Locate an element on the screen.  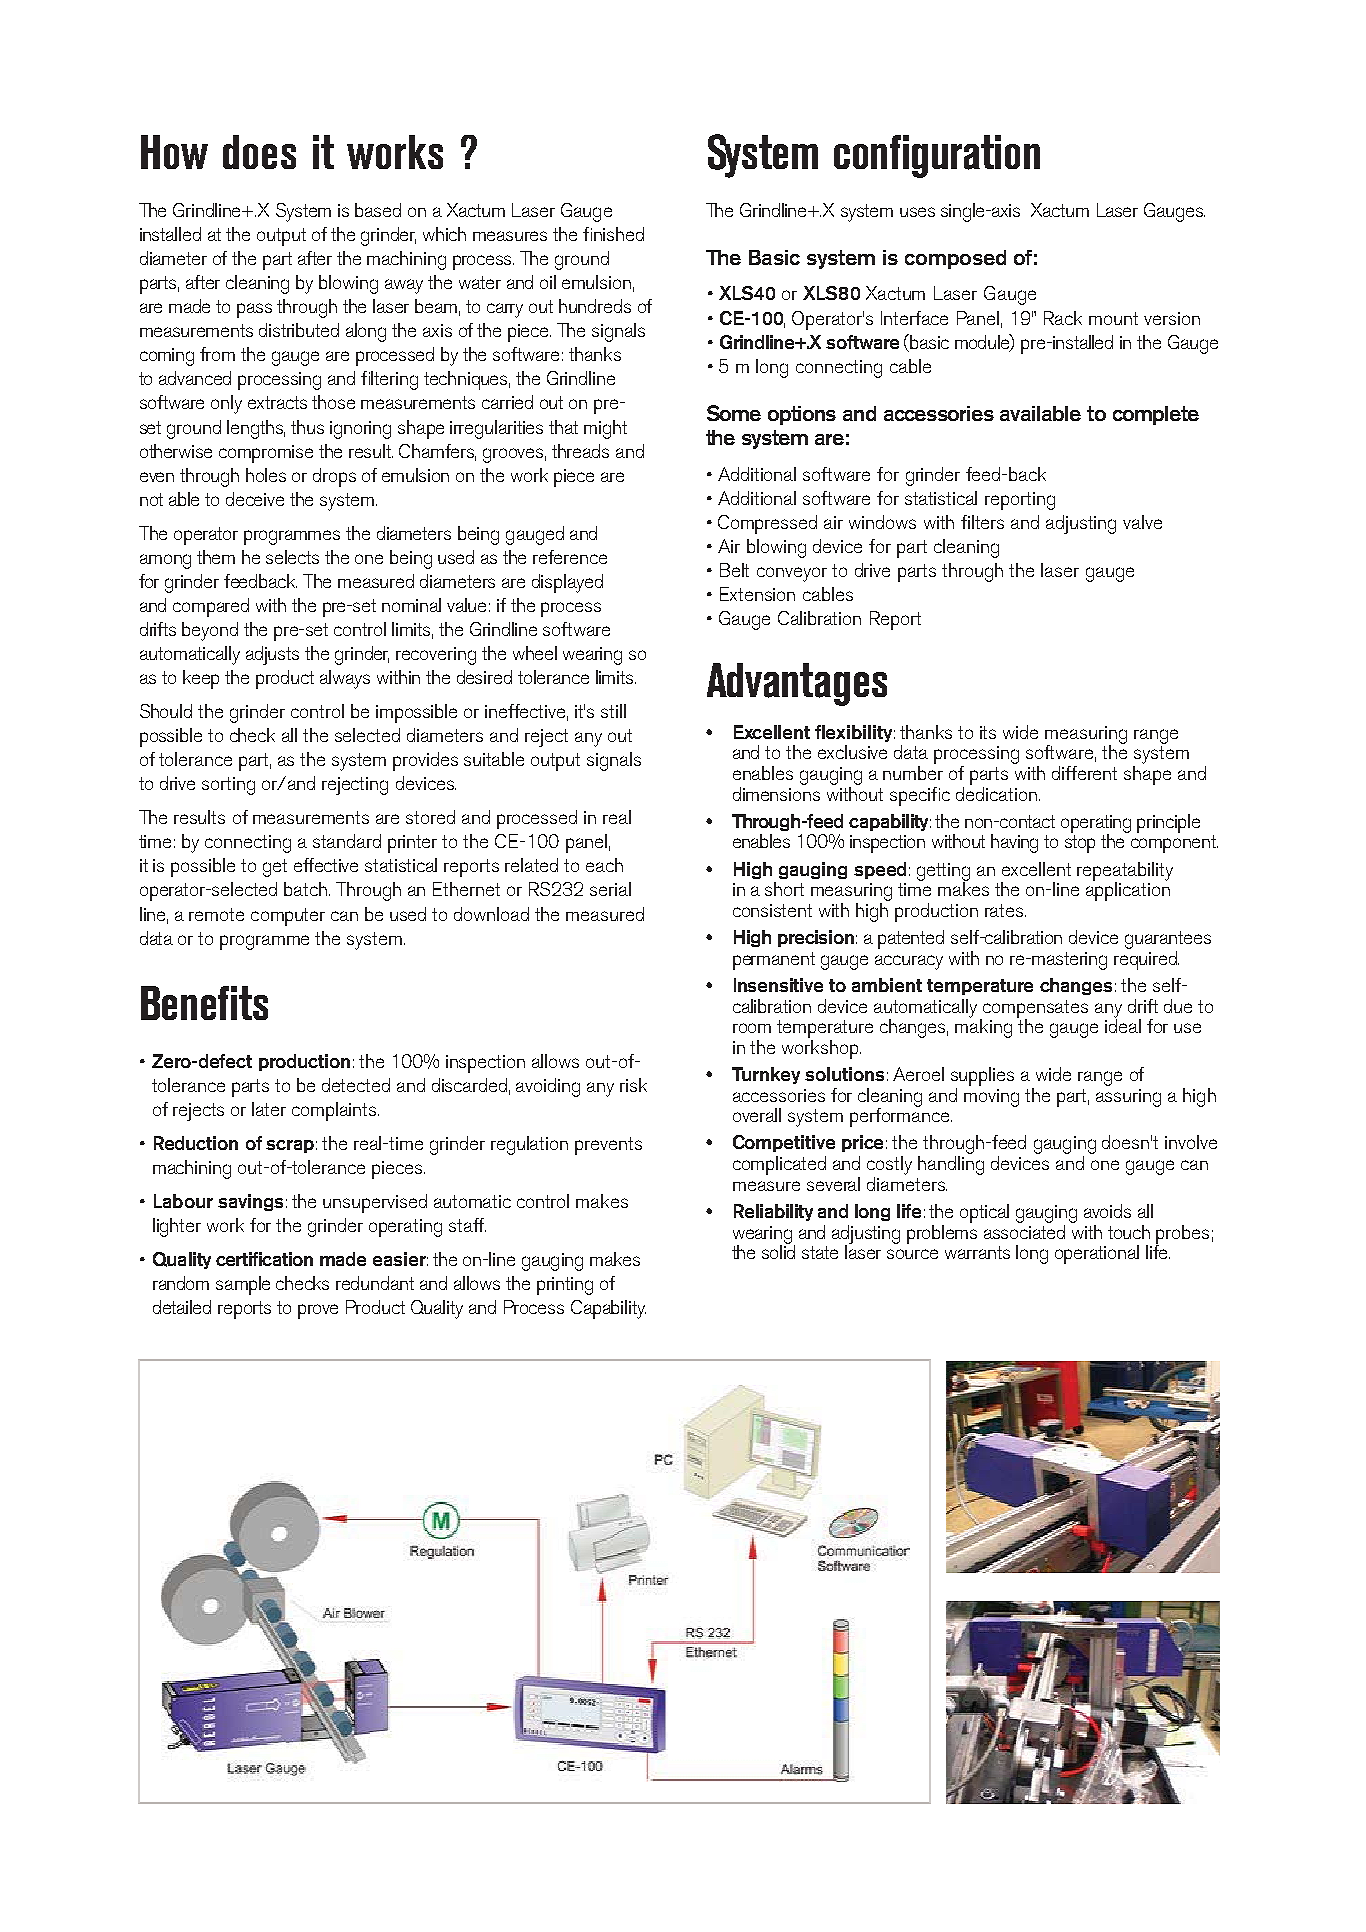
oil is located at coordinates (548, 282).
